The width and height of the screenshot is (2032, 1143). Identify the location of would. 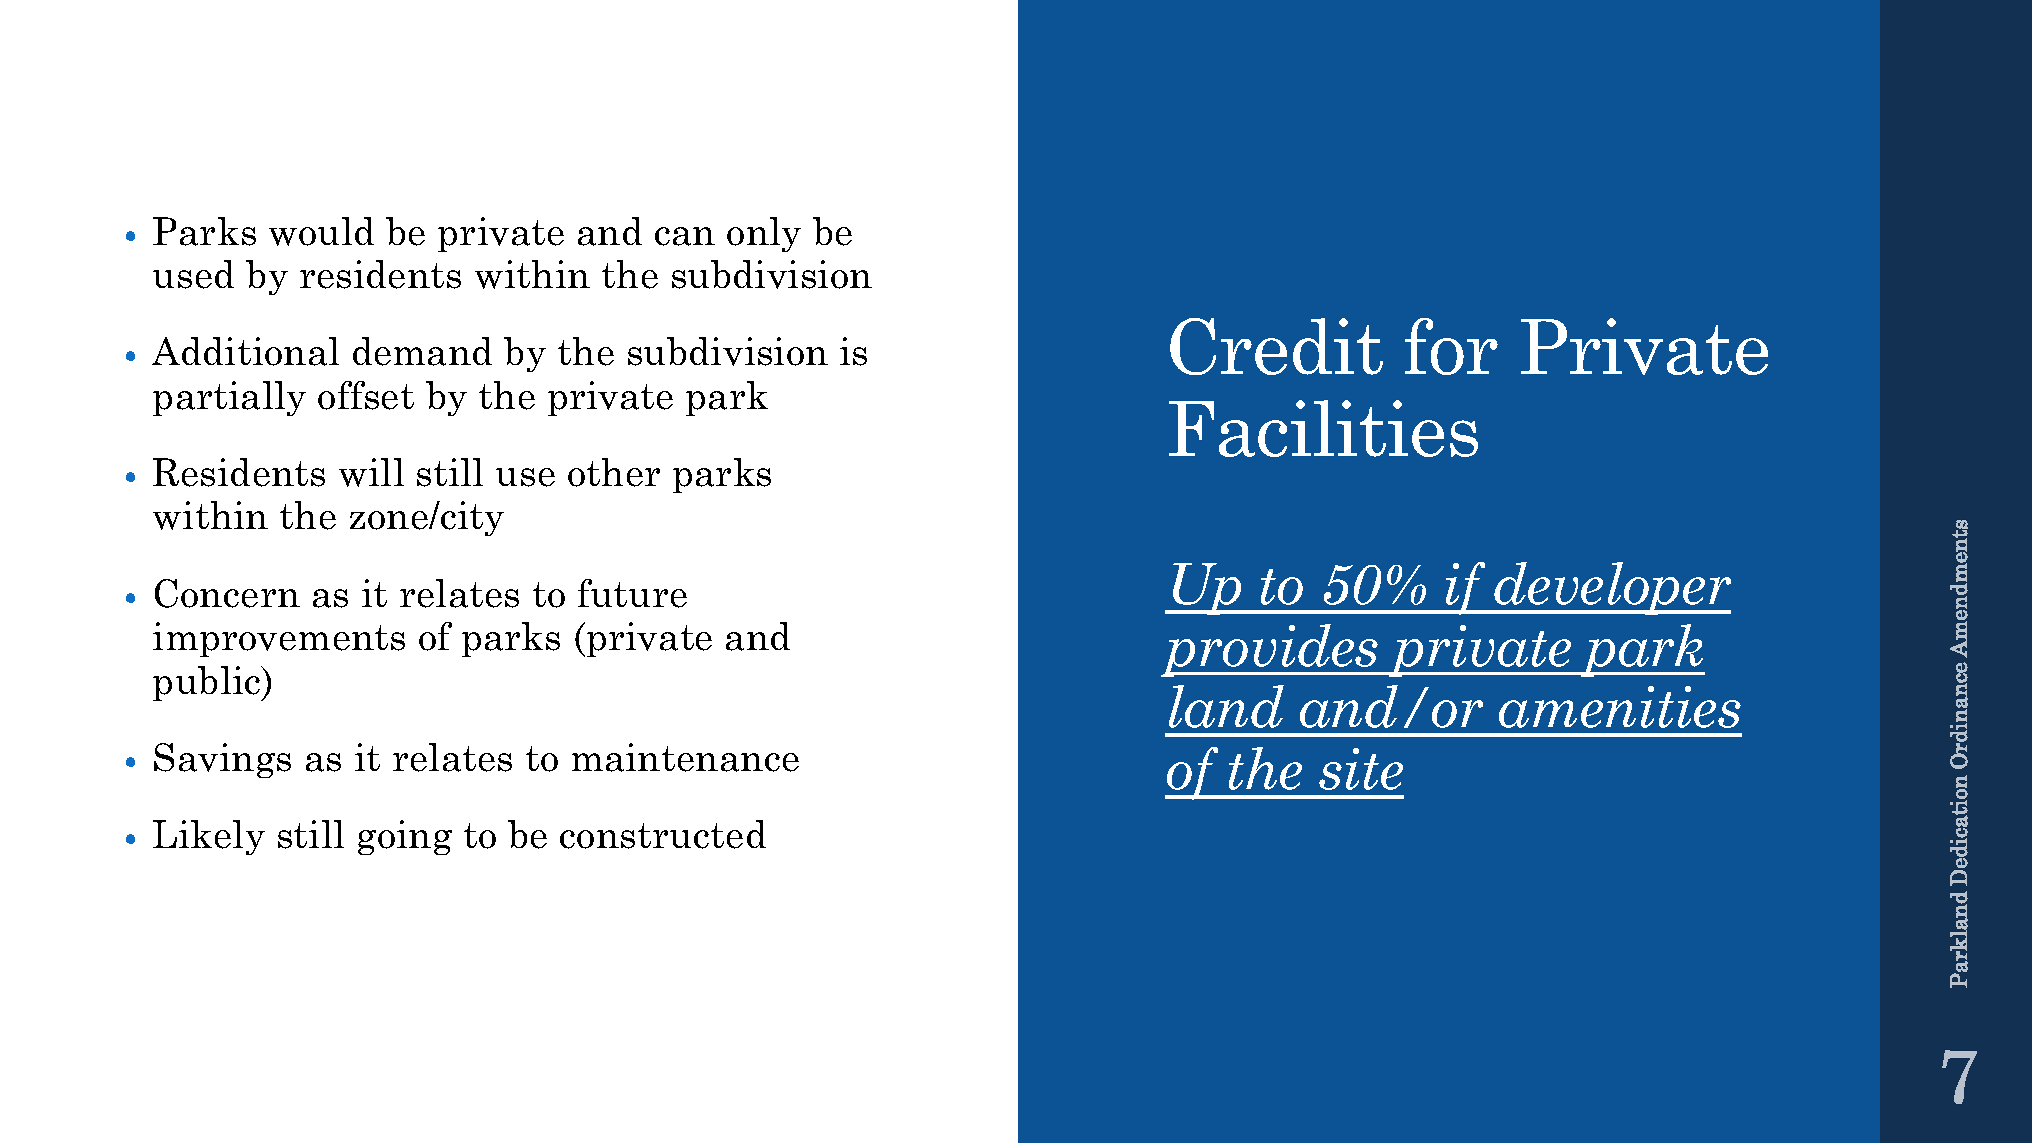
(321, 231).
